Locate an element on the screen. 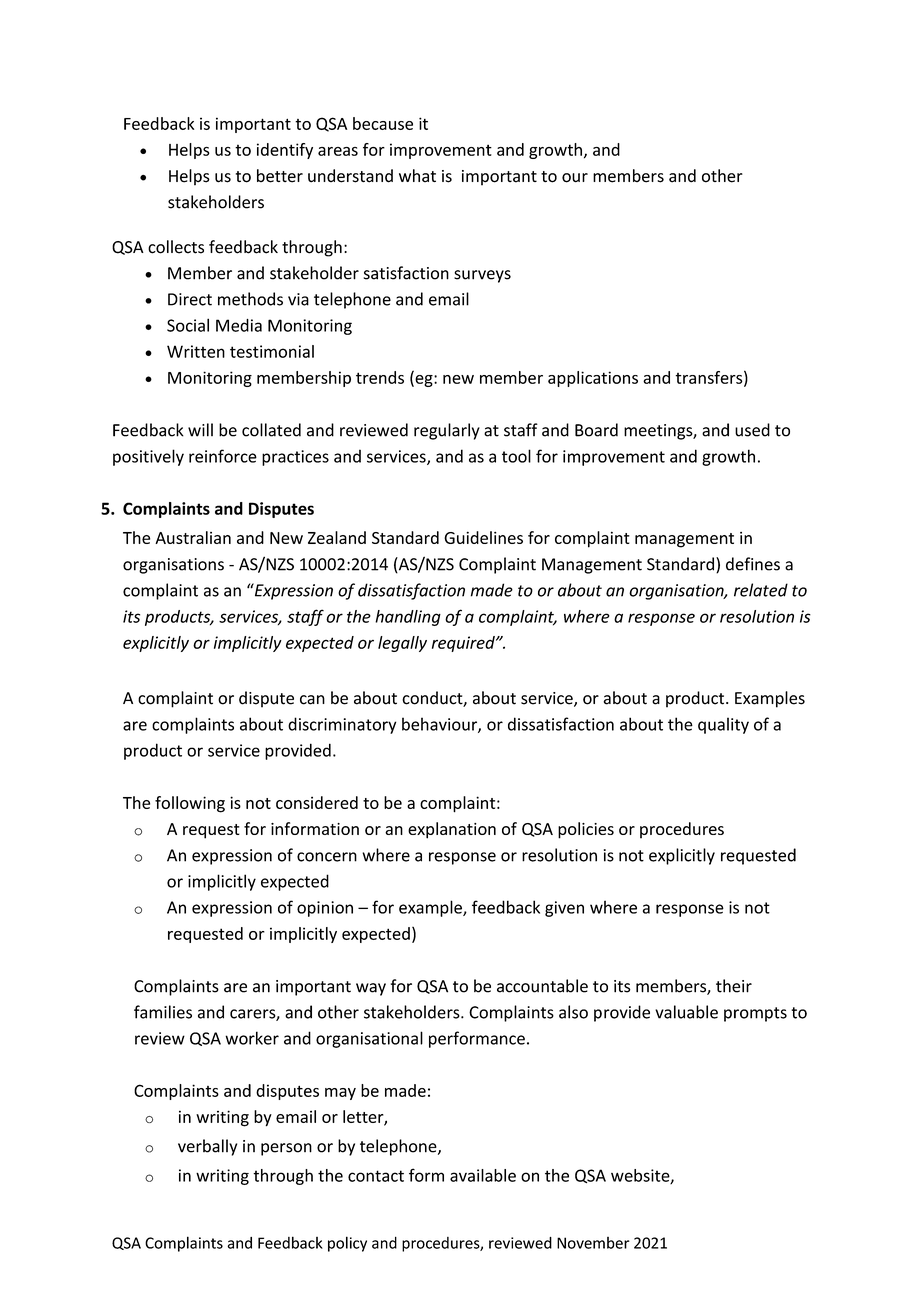 The image size is (924, 1308). can is located at coordinates (312, 700).
